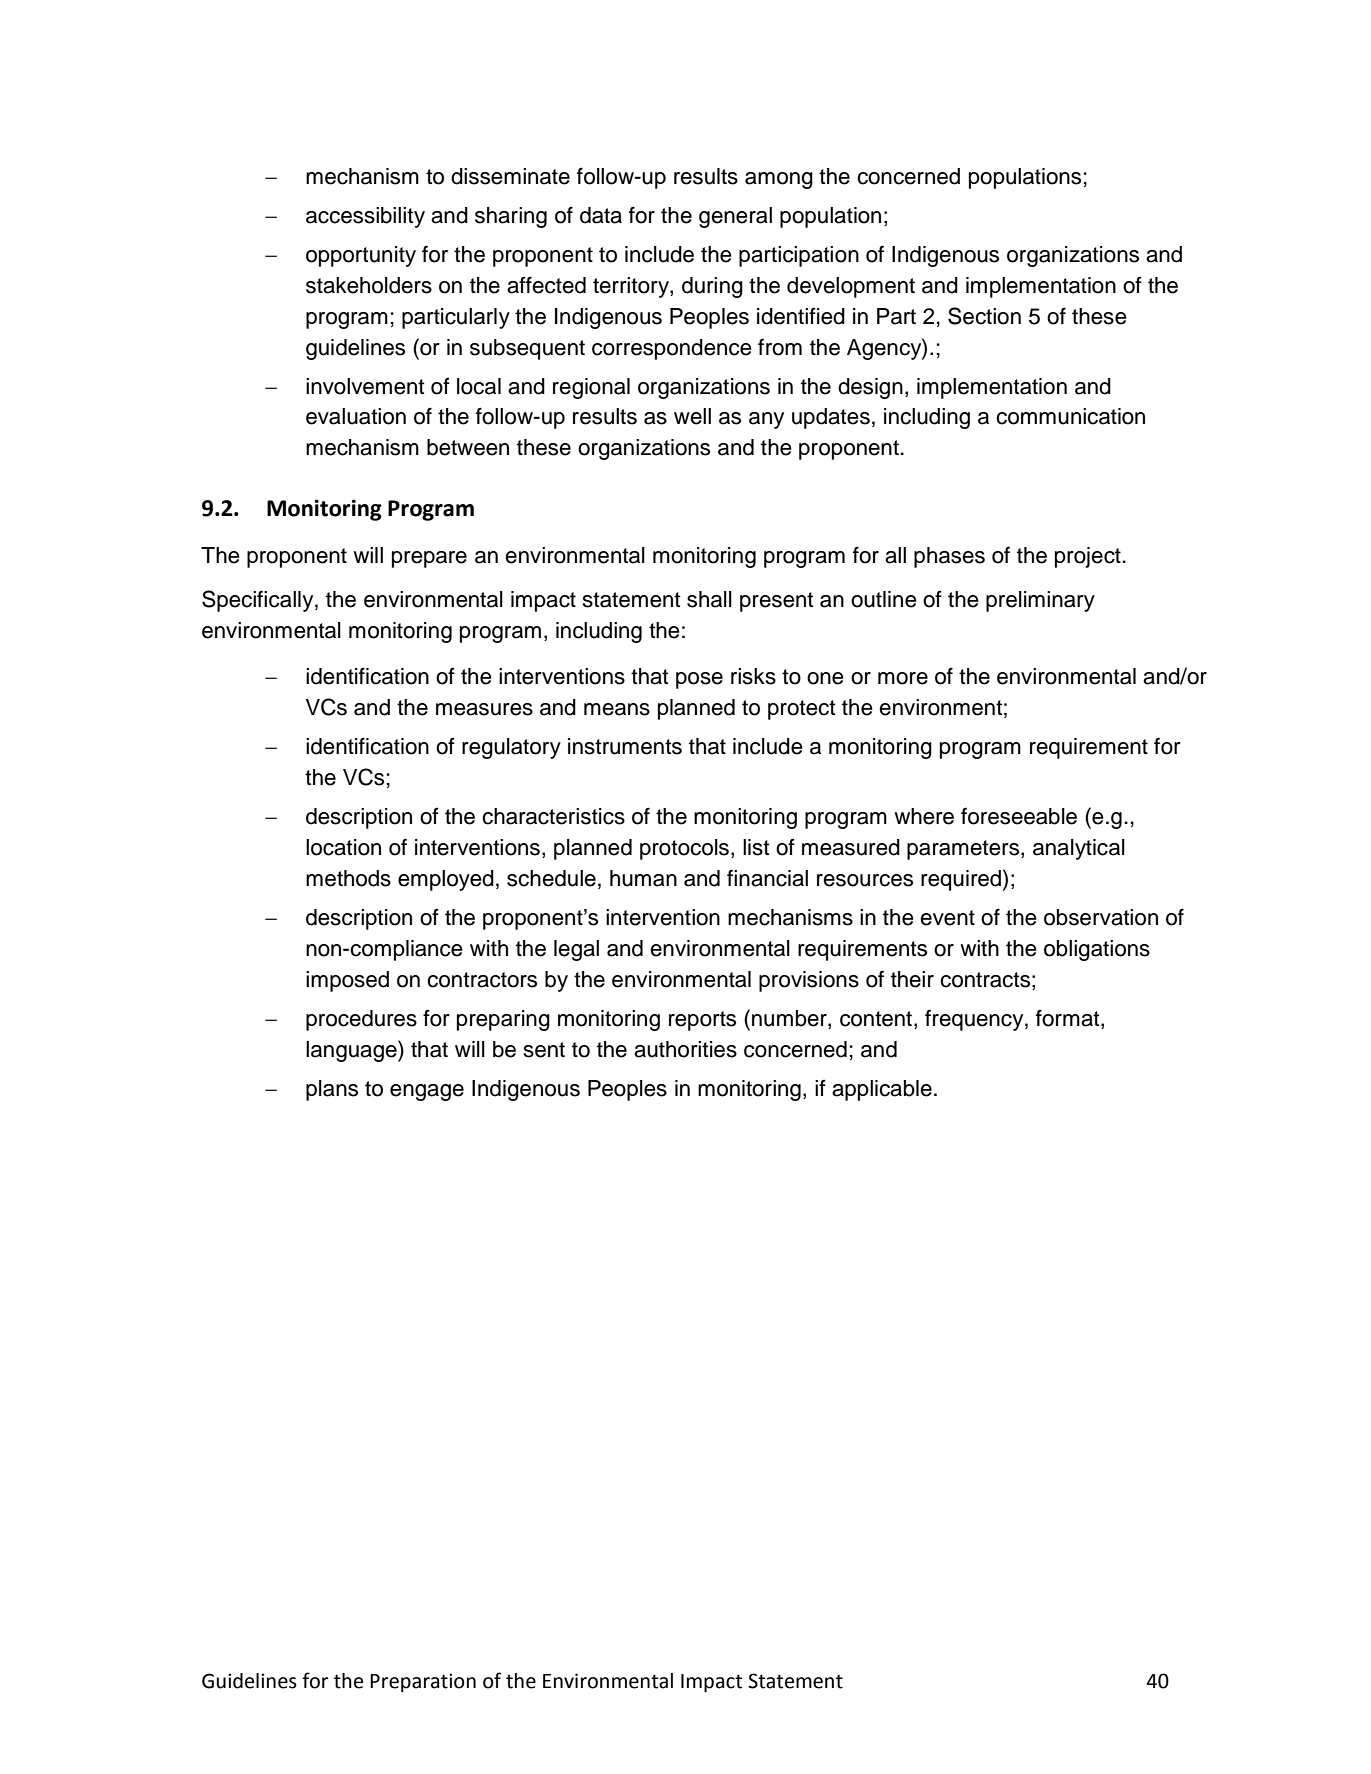  I want to click on regulatory, so click(511, 748).
